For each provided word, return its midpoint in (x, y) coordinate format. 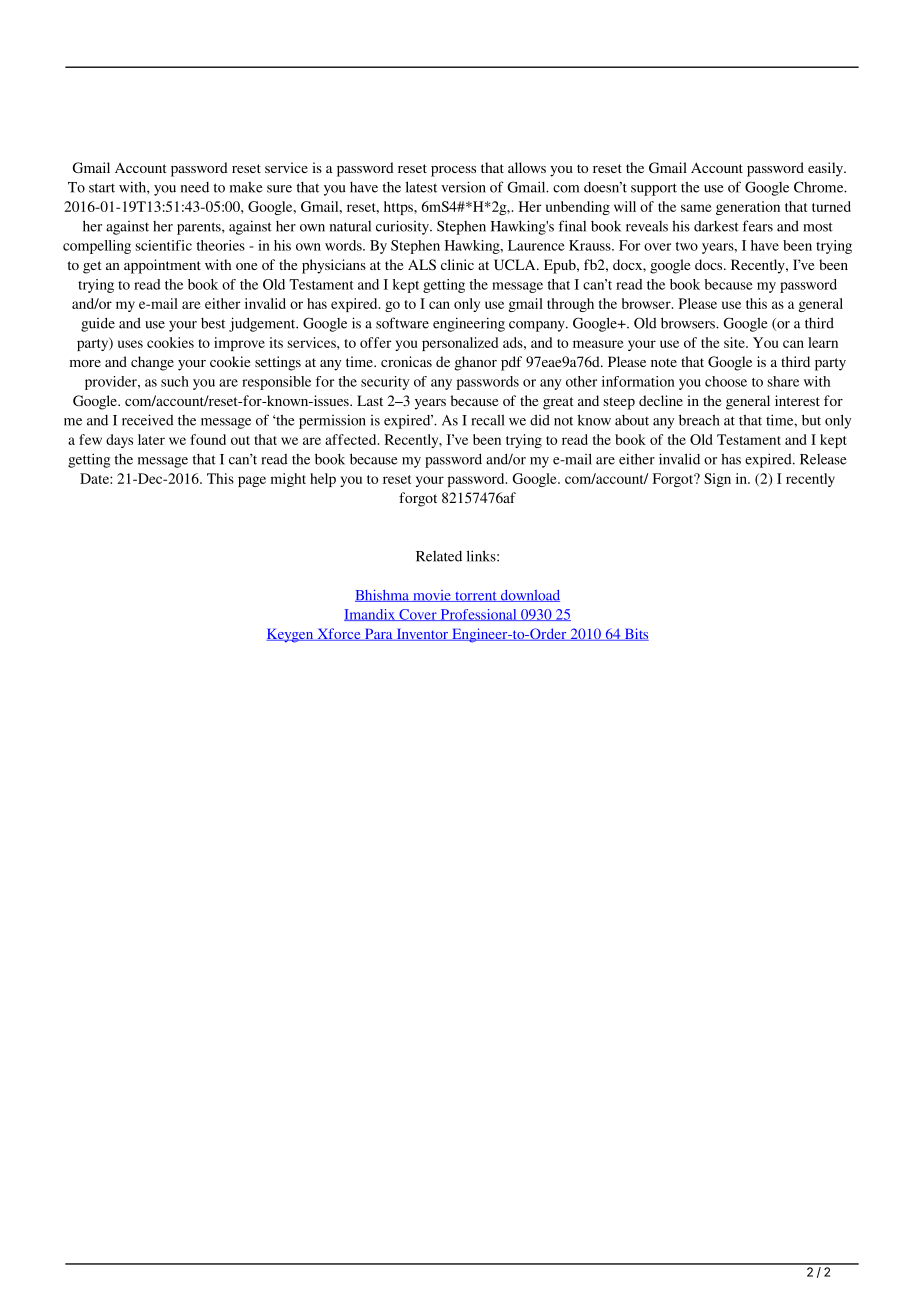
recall (488, 420)
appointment (162, 266)
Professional (478, 615)
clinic (457, 264)
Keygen (291, 636)
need (195, 187)
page (252, 481)
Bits (635, 634)
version (463, 187)
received (148, 420)
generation (748, 208)
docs (710, 264)
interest (797, 400)
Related (439, 556)
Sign (717, 480)
